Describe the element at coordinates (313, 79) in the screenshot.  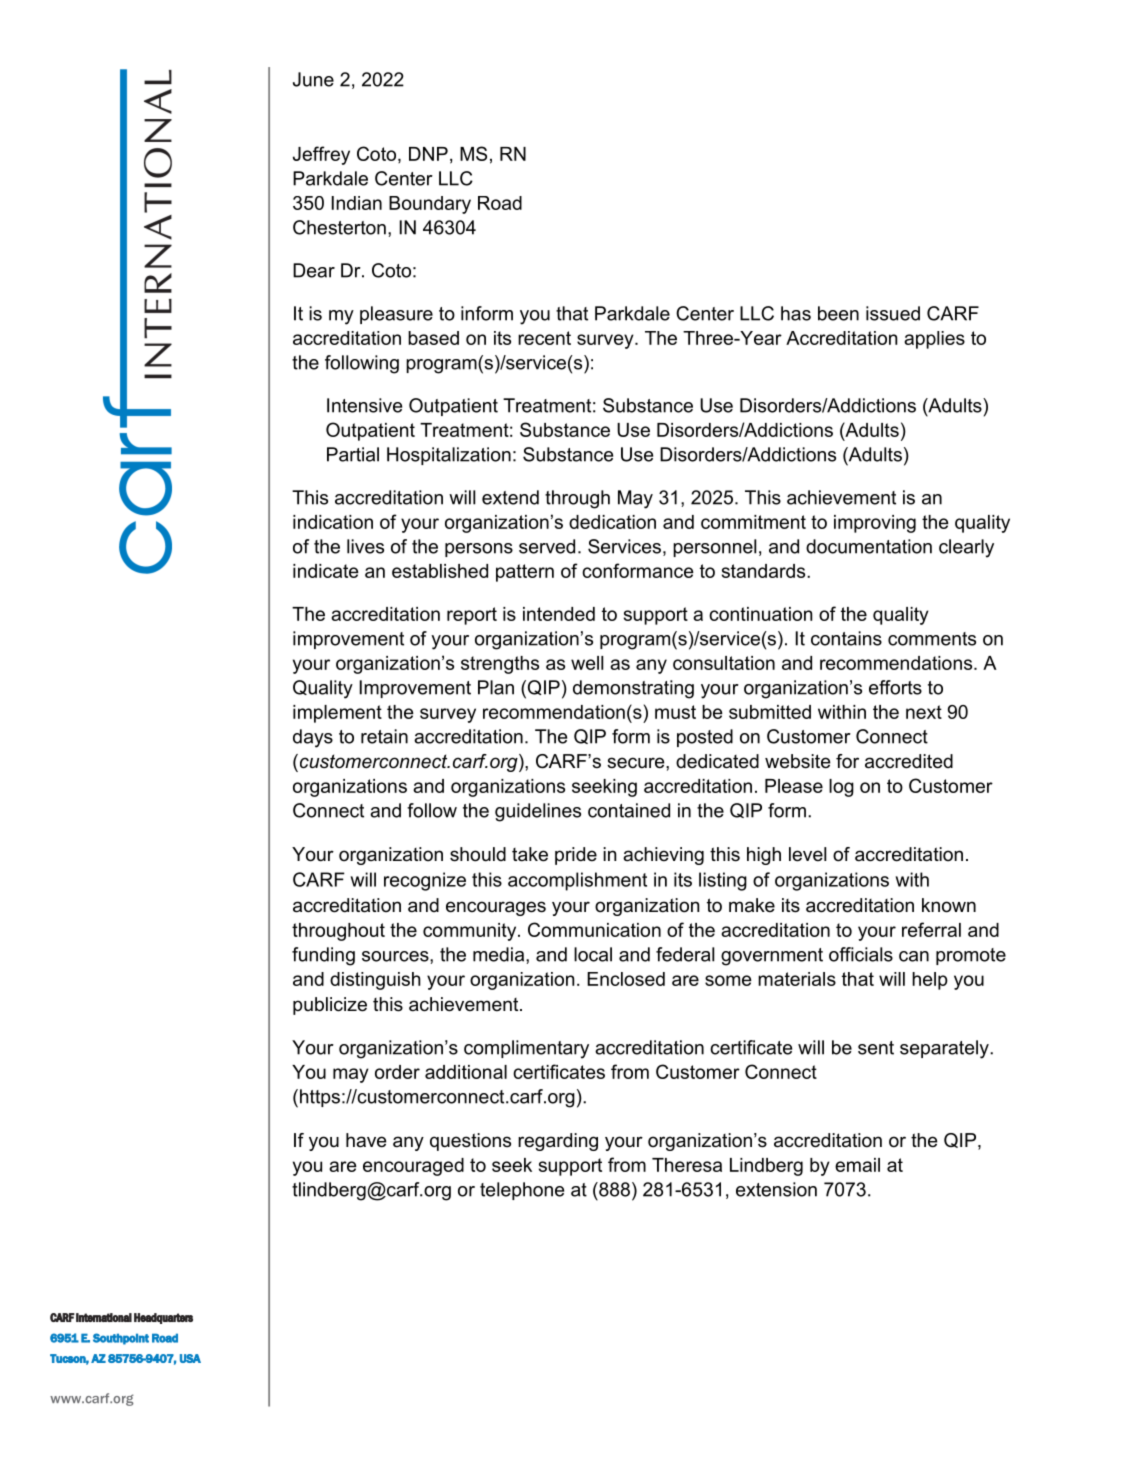
I see `June` at that location.
